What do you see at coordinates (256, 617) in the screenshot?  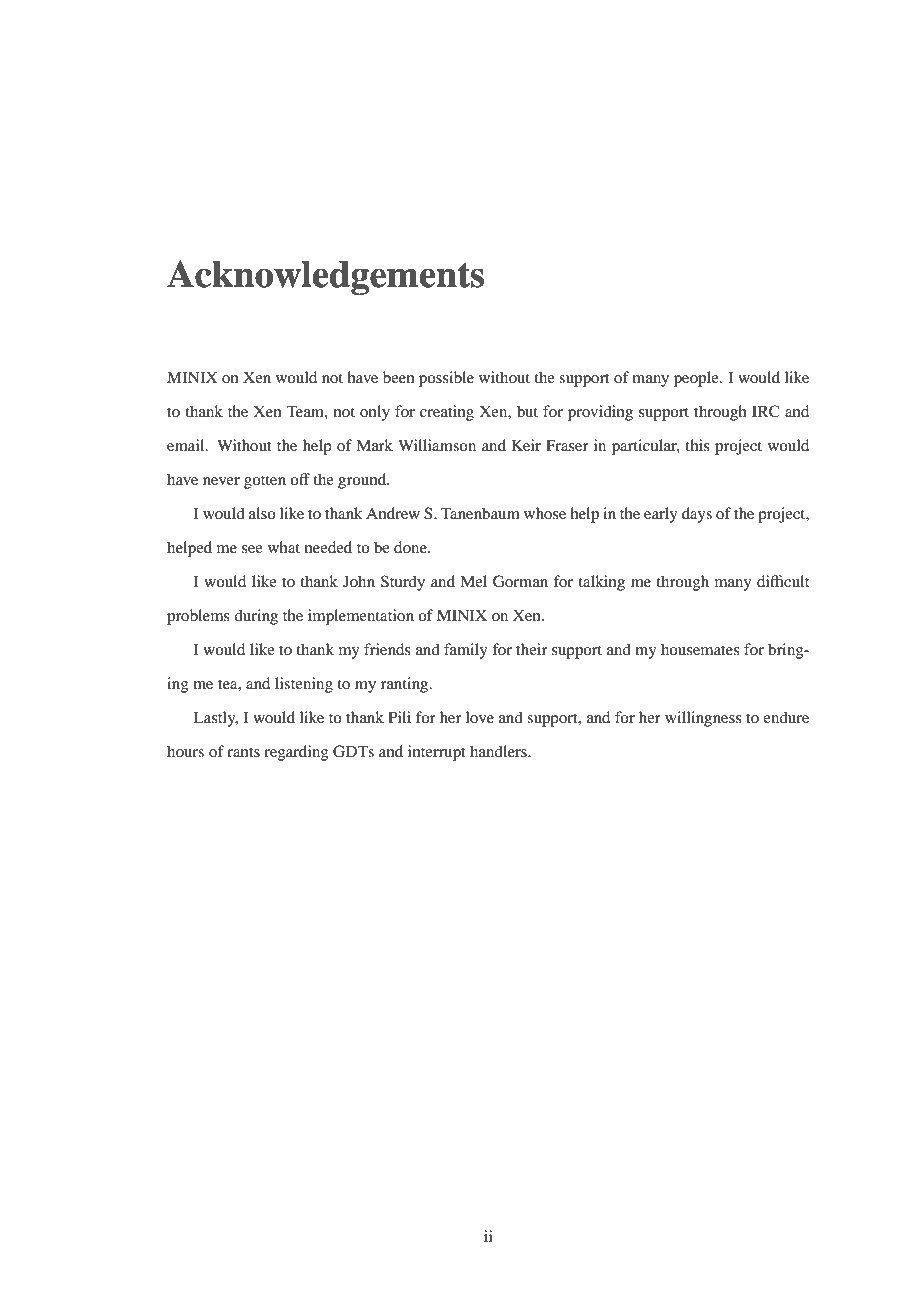 I see `during` at bounding box center [256, 617].
